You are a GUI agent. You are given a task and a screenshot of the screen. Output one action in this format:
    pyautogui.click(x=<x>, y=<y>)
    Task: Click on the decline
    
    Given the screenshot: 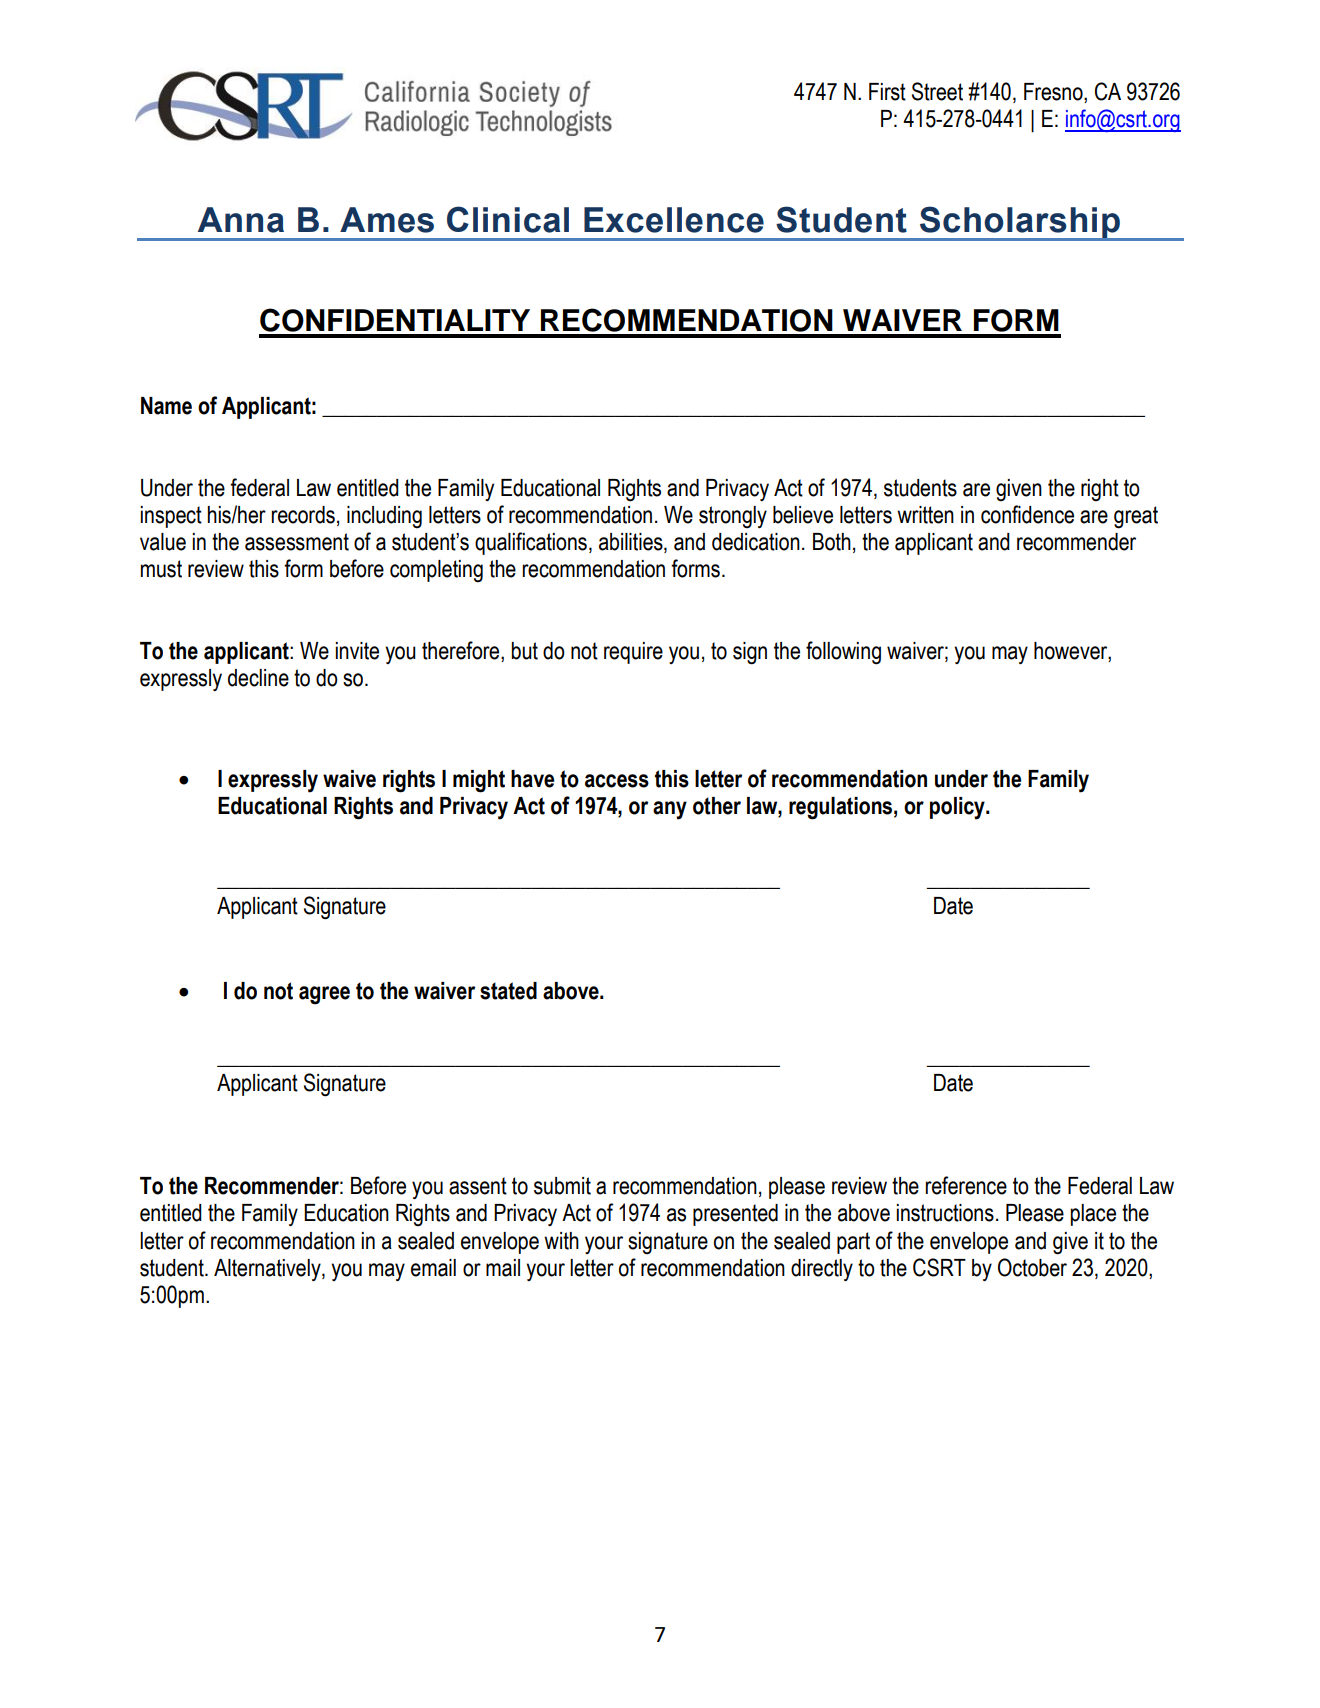 What is the action you would take?
    pyautogui.click(x=258, y=678)
